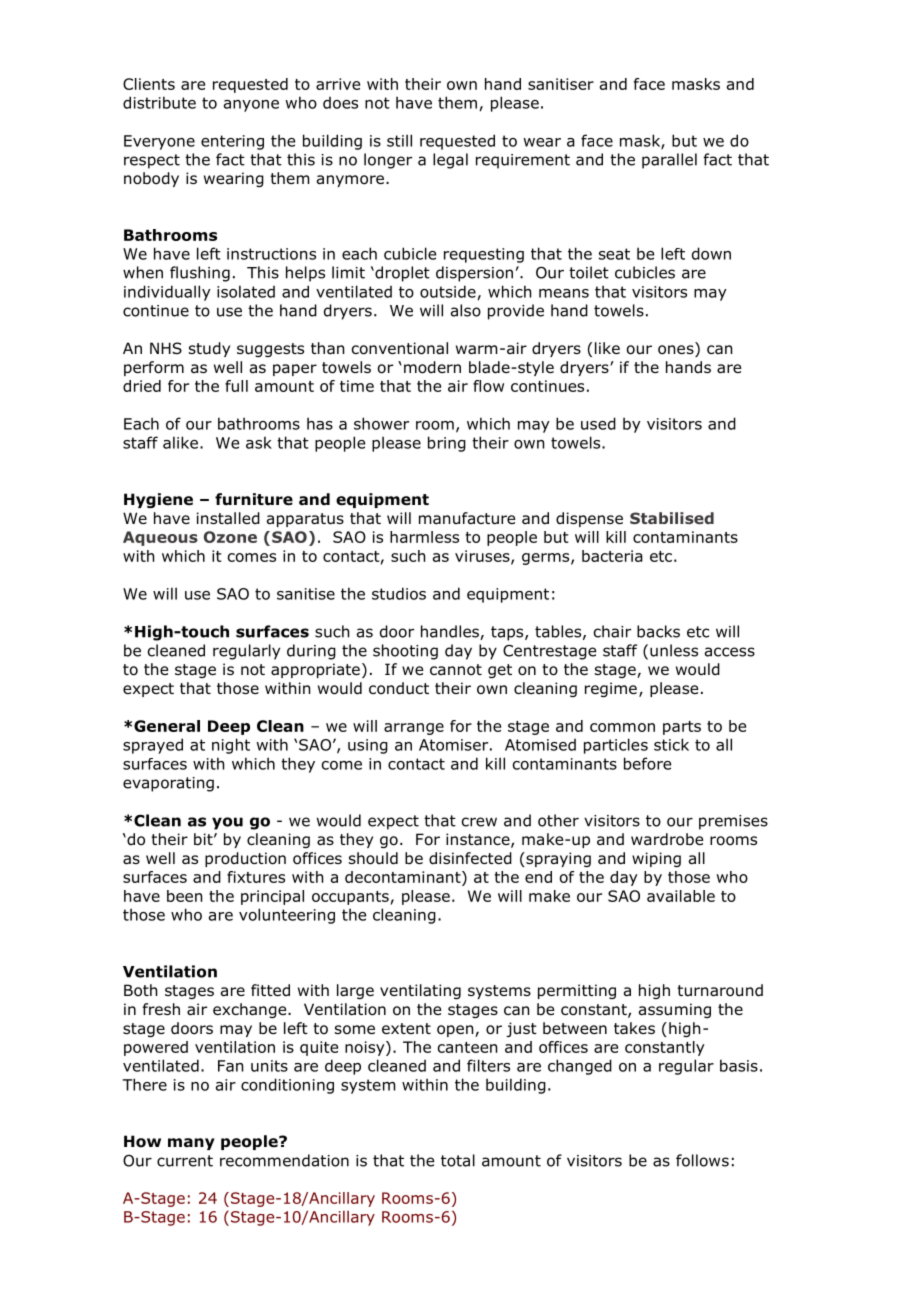 The height and width of the image is (1308, 924). What do you see at coordinates (191, 1144) in the image?
I see `many` at bounding box center [191, 1144].
